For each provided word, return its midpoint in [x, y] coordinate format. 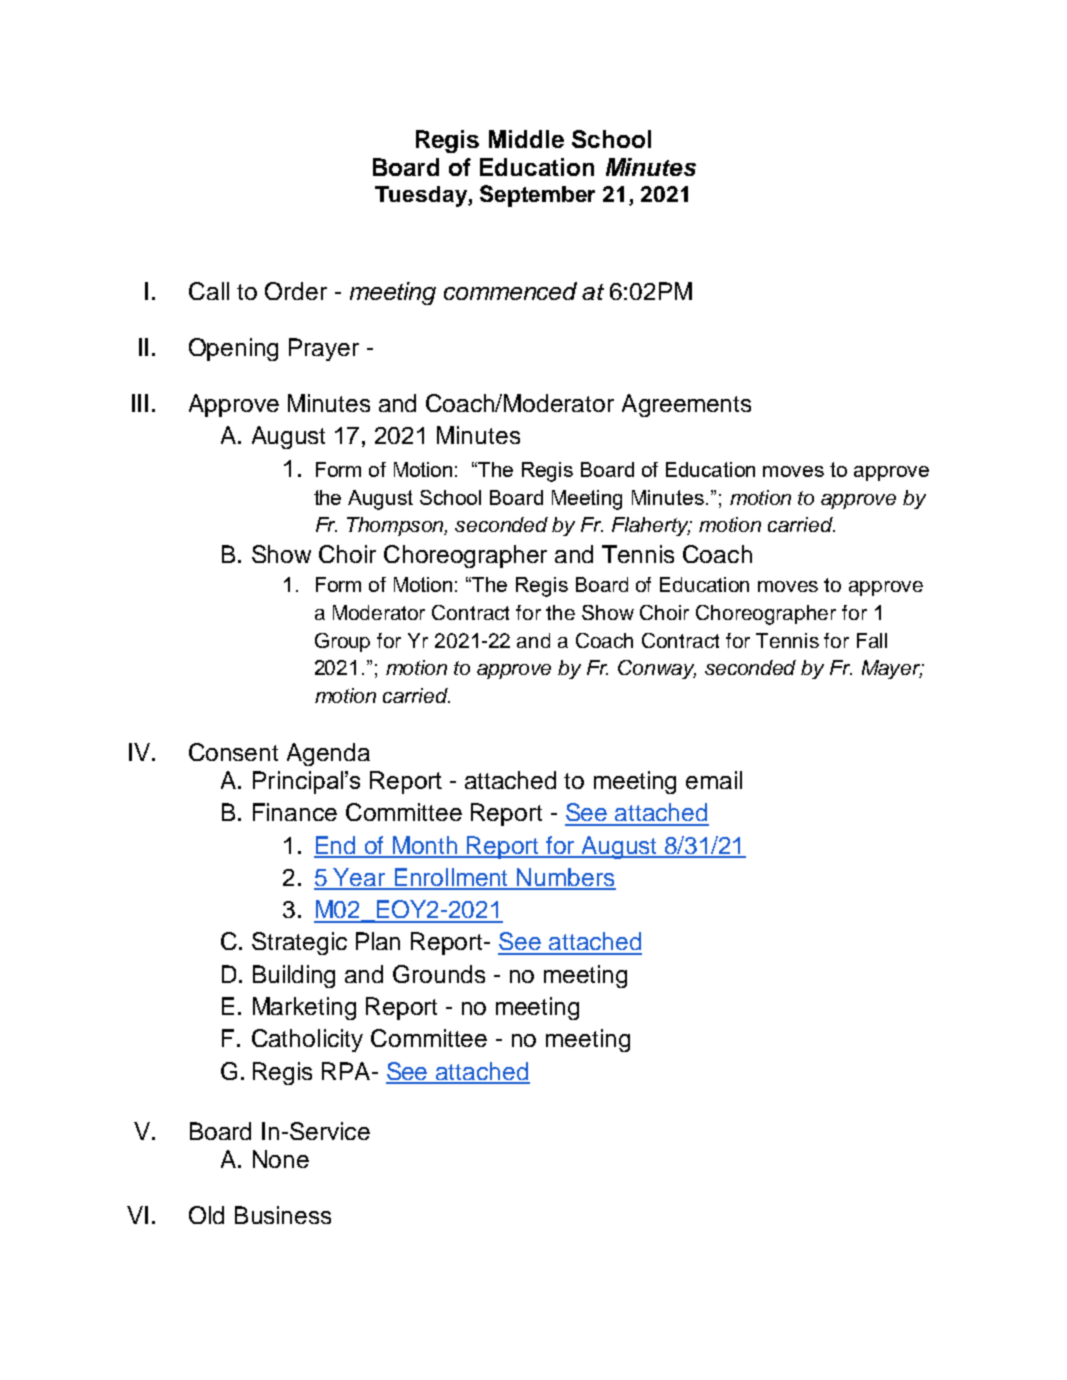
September [537, 196]
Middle [526, 139]
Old [206, 1215]
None [281, 1159]
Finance [295, 812]
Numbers [565, 878]
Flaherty [651, 526]
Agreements [686, 405]
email [714, 780]
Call [209, 291]
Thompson [397, 526]
